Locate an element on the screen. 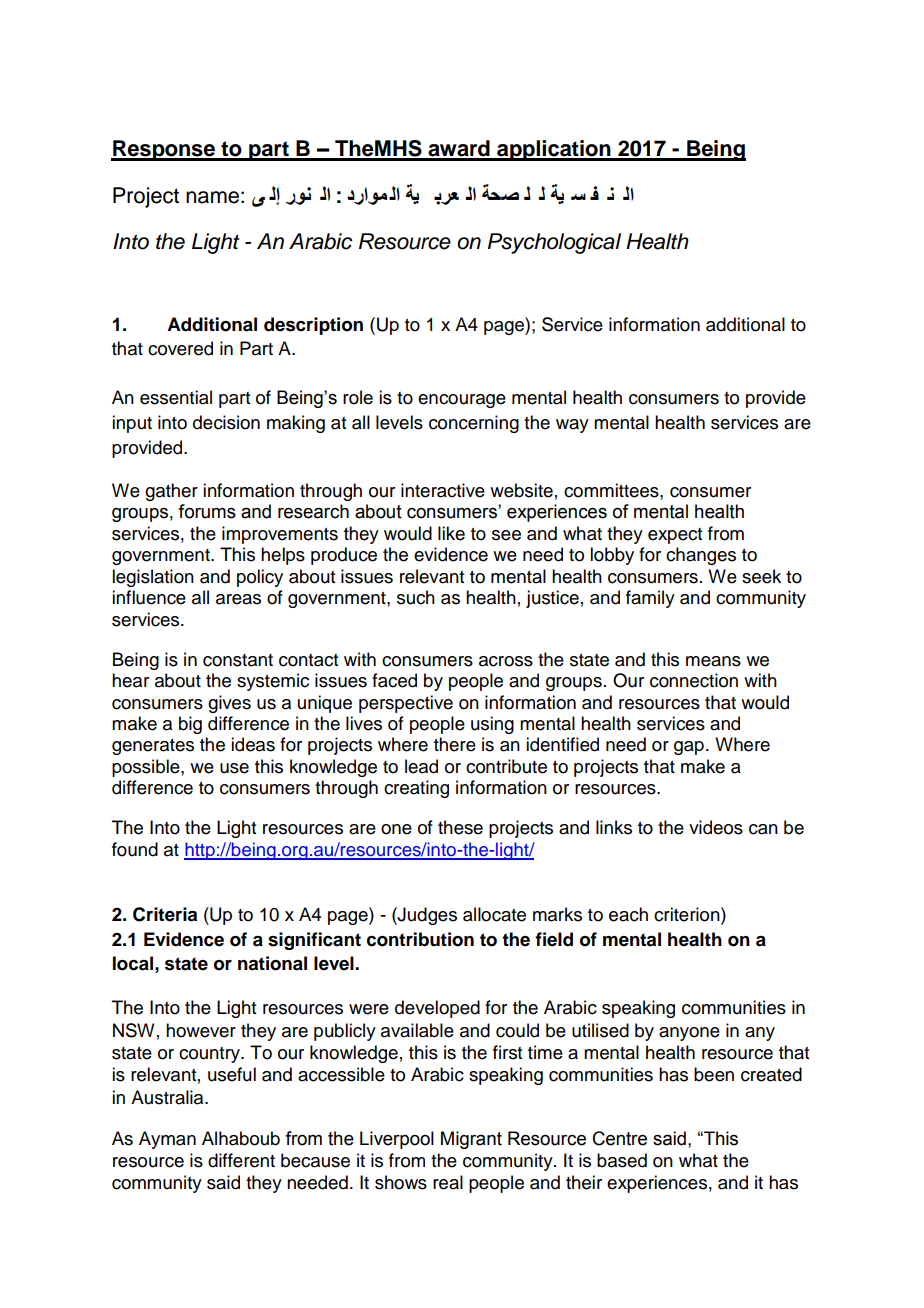 Image resolution: width=924 pixels, height=1308 pixels. decision is located at coordinates (226, 422).
